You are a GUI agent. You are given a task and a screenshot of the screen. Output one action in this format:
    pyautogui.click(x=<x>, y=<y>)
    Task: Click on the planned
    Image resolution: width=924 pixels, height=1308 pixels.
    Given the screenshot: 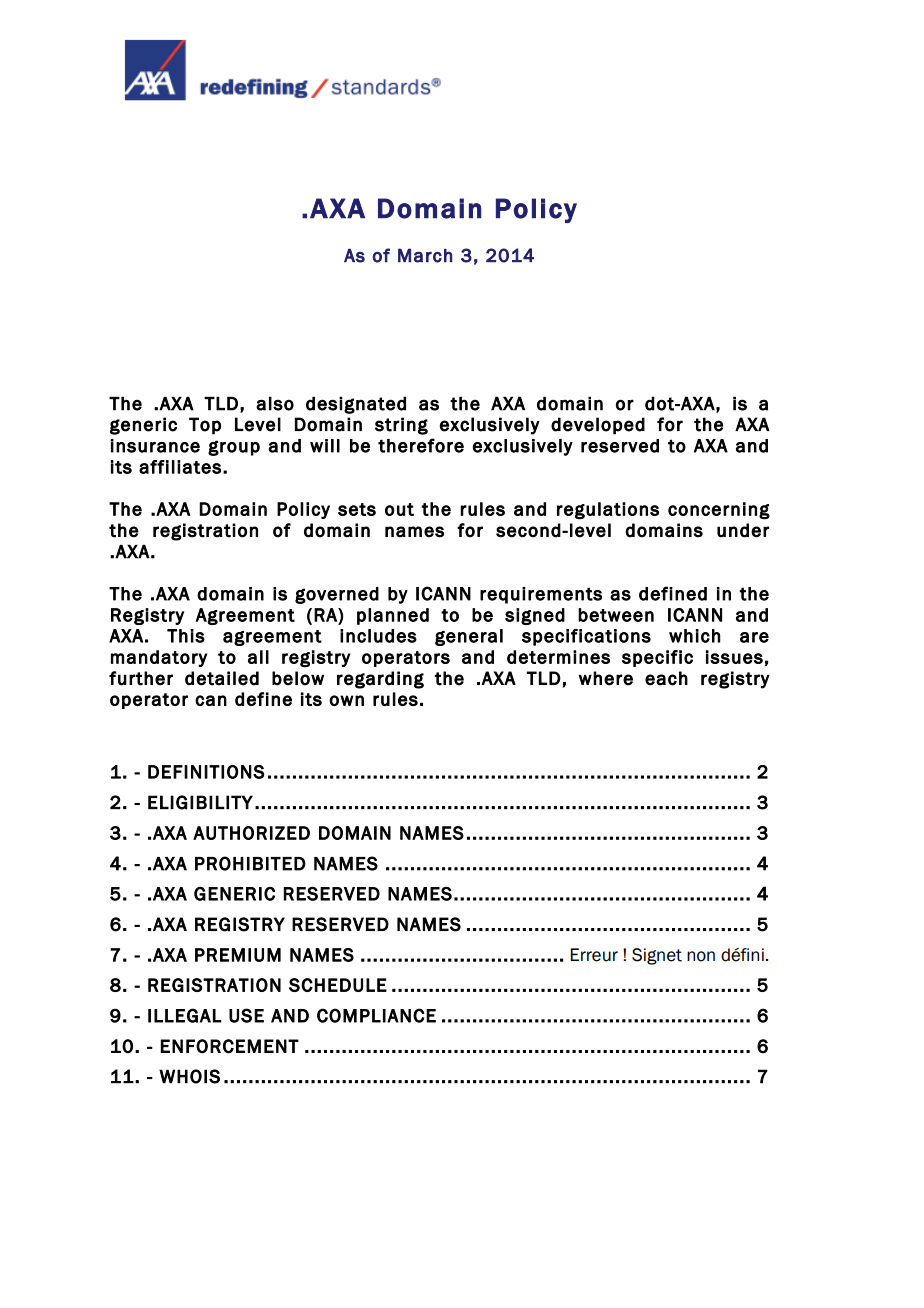 What is the action you would take?
    pyautogui.click(x=393, y=616)
